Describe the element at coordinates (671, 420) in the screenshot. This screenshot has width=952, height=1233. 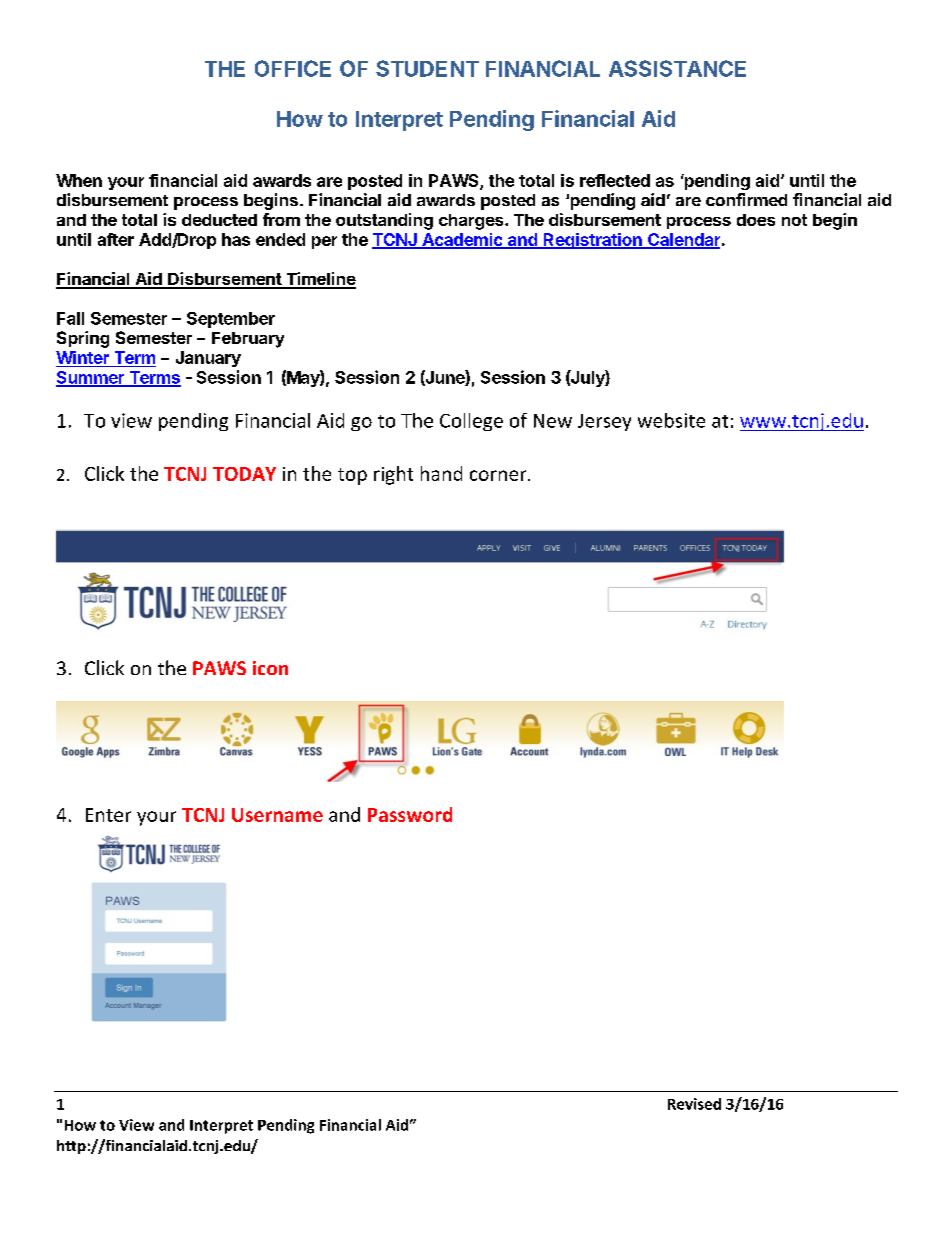
I see `website` at that location.
